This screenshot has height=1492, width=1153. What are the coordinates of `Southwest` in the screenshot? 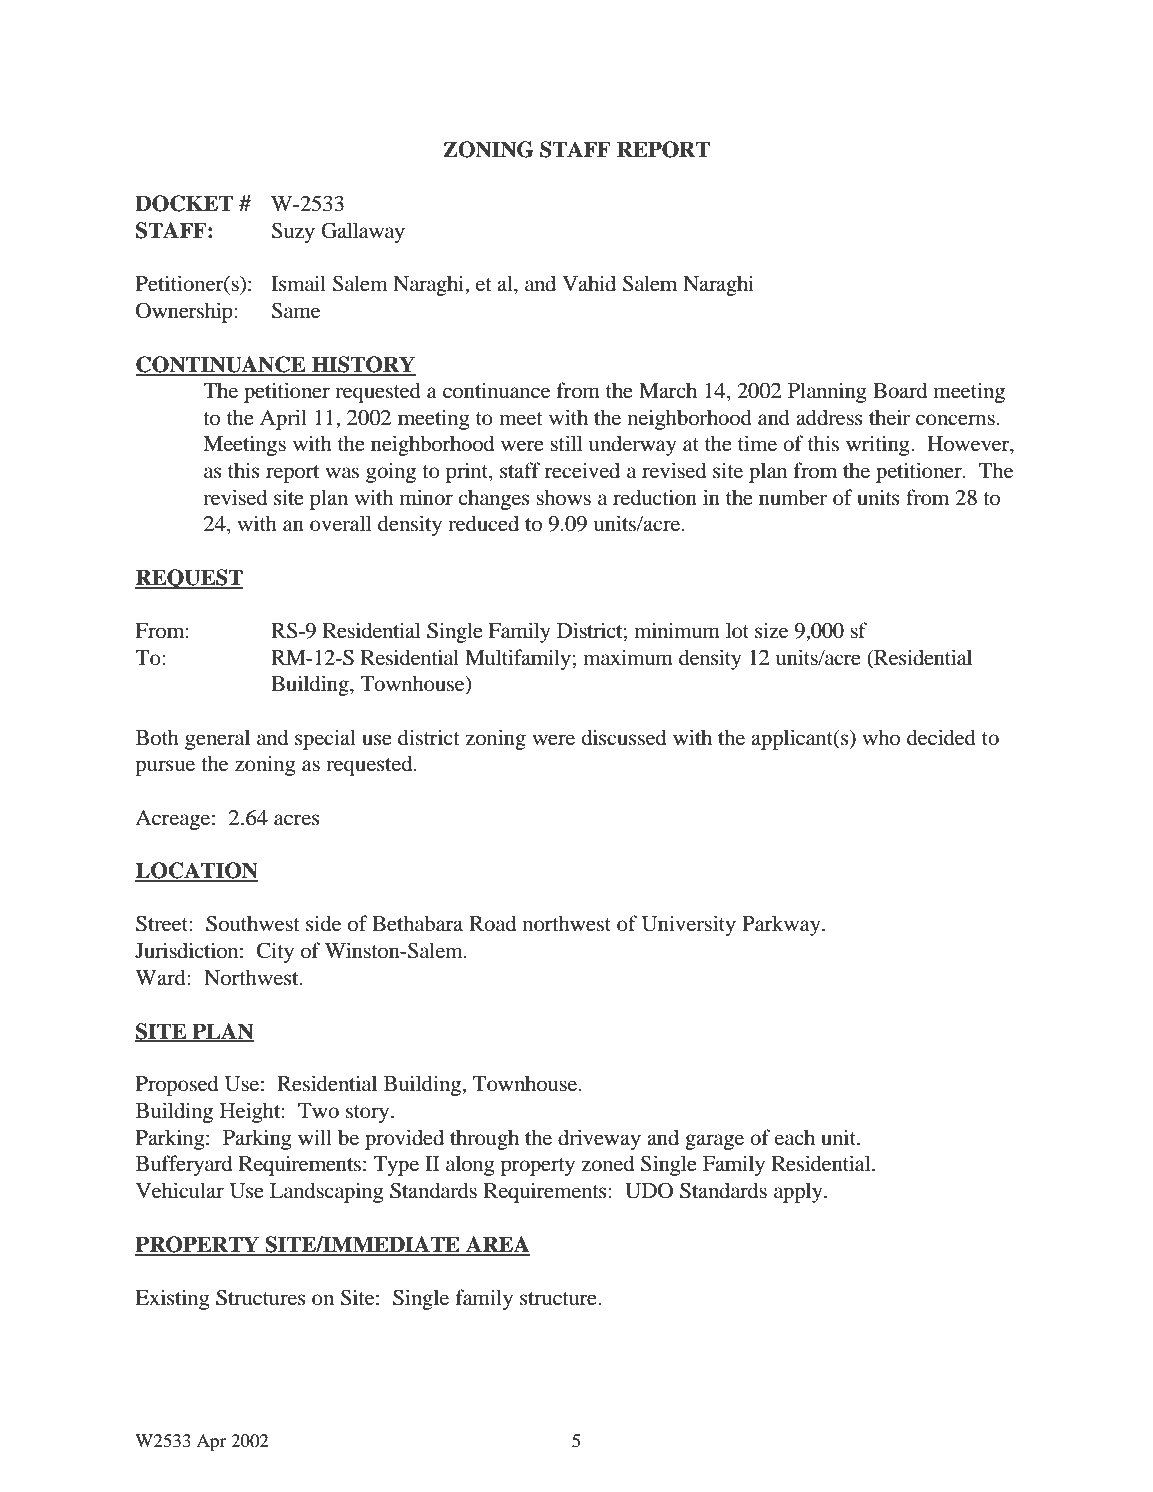 It's located at (253, 923).
